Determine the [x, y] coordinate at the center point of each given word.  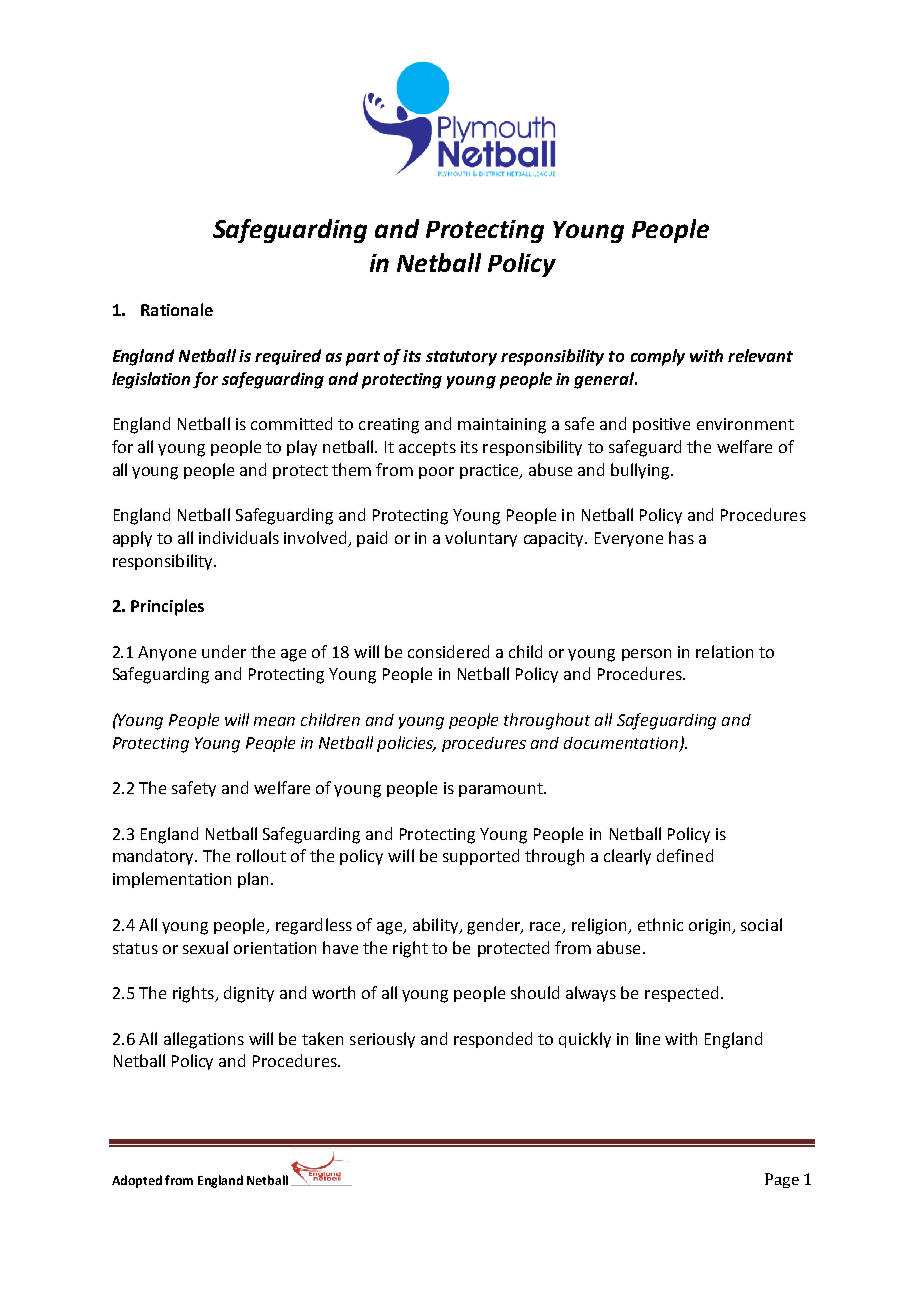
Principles [167, 607]
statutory [461, 358]
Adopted [137, 1181]
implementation [172, 880]
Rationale [177, 309]
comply [658, 357]
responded [493, 1040]
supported [481, 857]
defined [685, 855]
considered [448, 651]
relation [724, 651]
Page [782, 1180]
